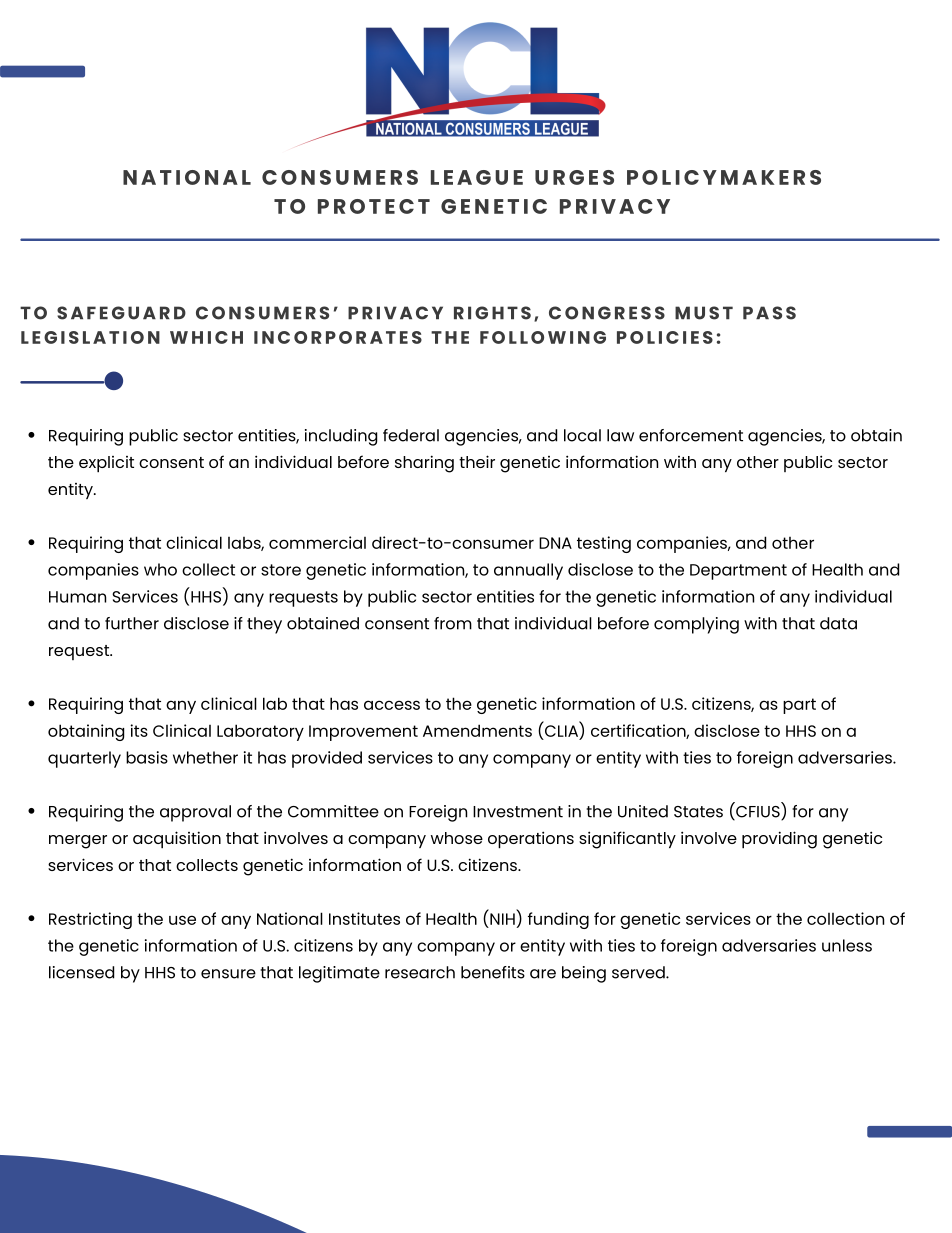  What do you see at coordinates (493, 972) in the image?
I see `benefits` at bounding box center [493, 972].
